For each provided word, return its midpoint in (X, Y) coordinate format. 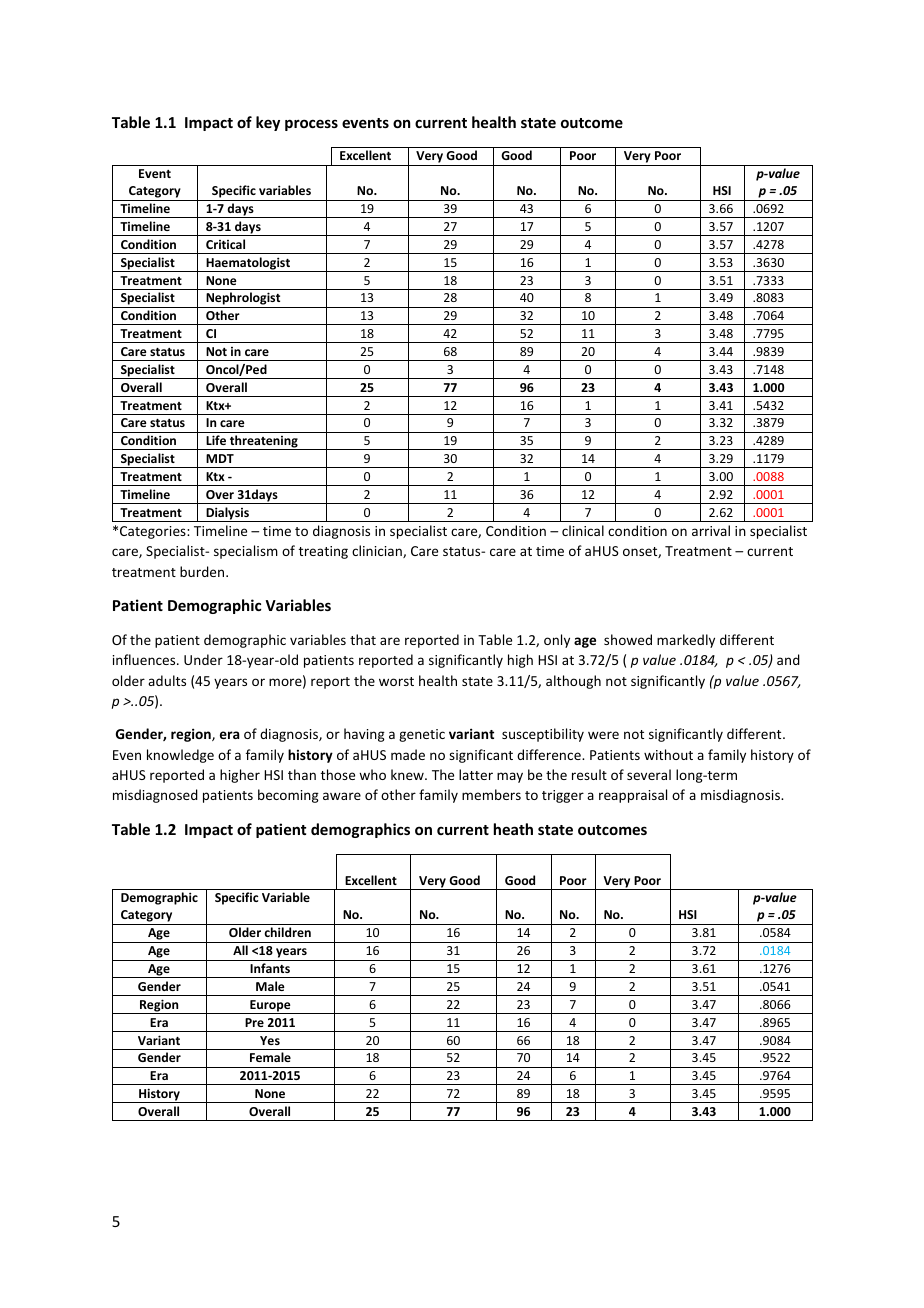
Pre (254, 1022)
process (311, 125)
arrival (711, 530)
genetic (422, 735)
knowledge (180, 756)
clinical (583, 530)
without (668, 754)
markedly (686, 641)
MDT (220, 458)
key (268, 123)
